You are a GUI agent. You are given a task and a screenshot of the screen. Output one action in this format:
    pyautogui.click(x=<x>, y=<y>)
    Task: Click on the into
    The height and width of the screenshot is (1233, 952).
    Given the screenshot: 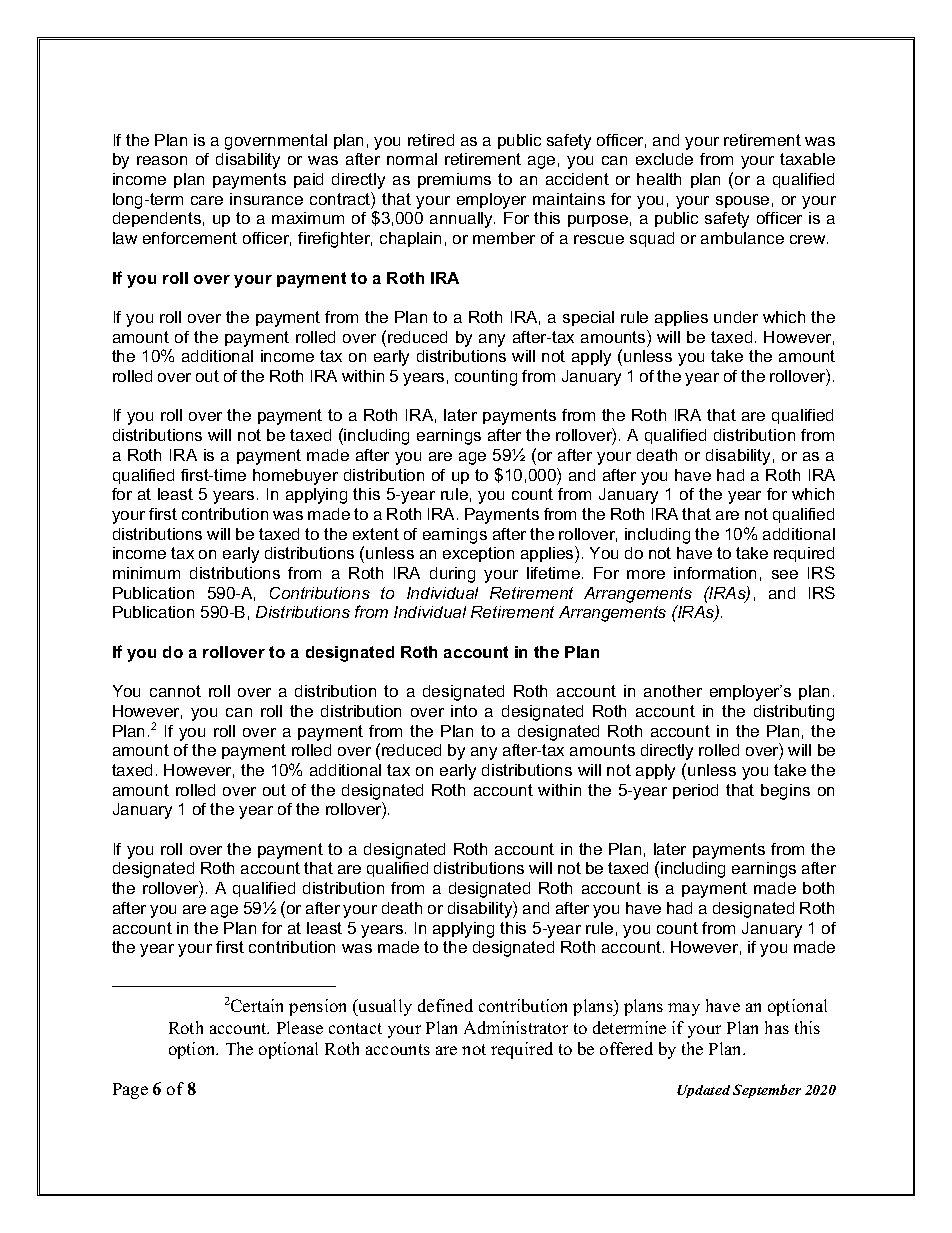 What is the action you would take?
    pyautogui.click(x=464, y=711)
